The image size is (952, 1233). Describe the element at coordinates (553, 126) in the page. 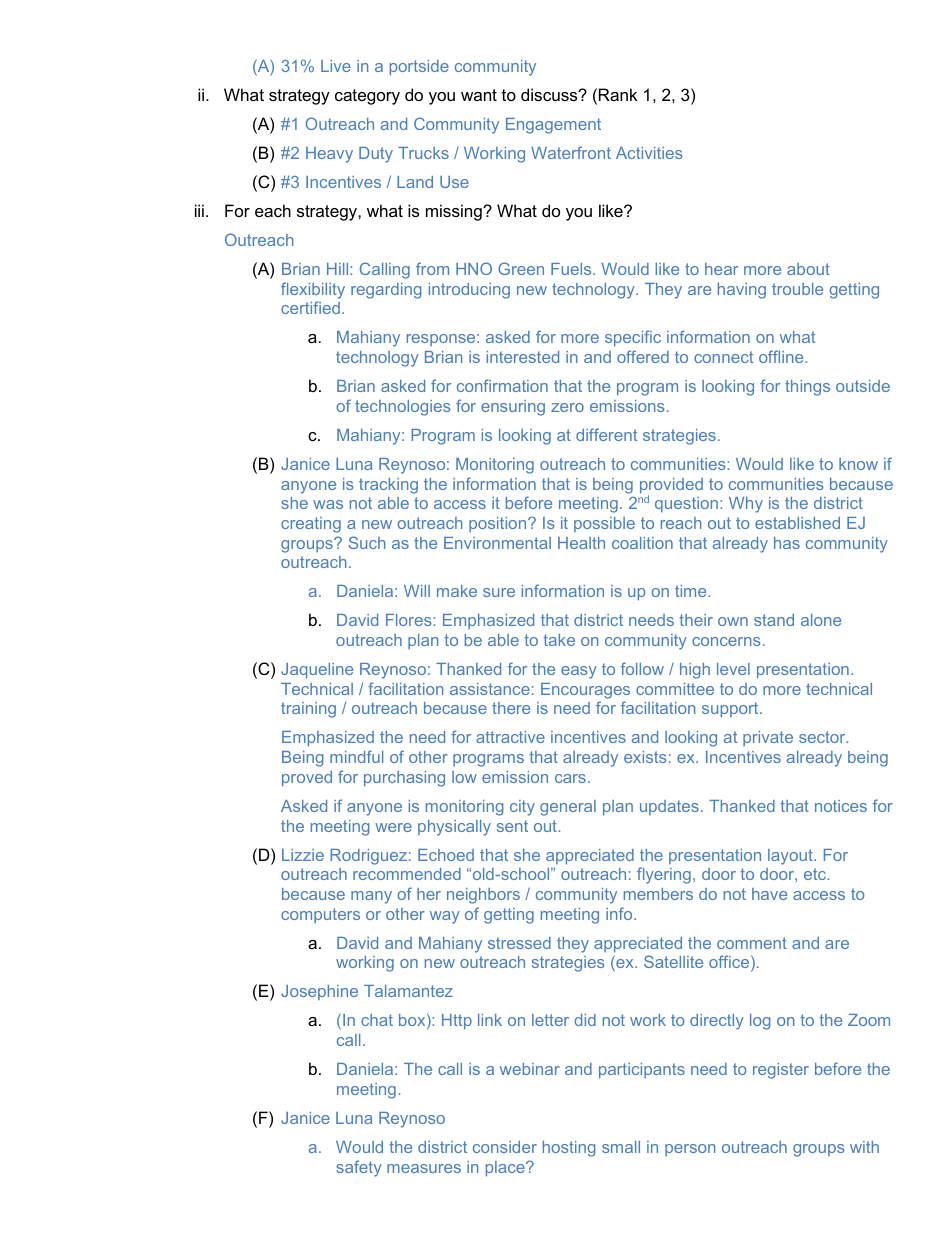

I see `Engagement` at that location.
